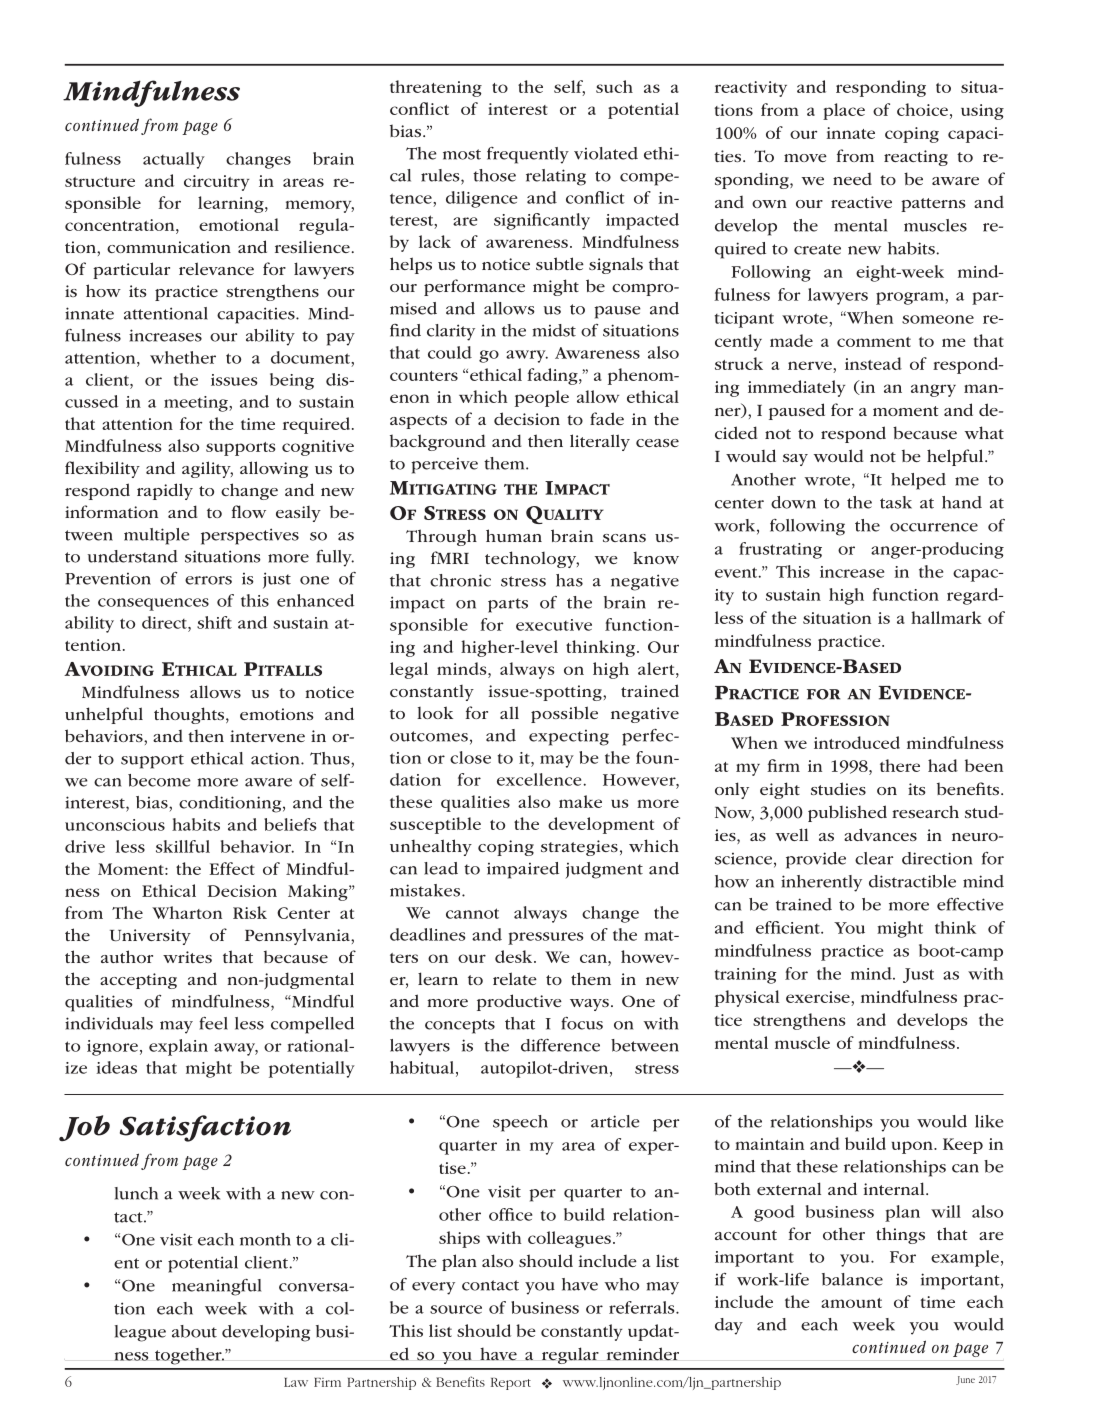 The image size is (1101, 1425). What do you see at coordinates (174, 160) in the screenshot?
I see `actually` at bounding box center [174, 160].
